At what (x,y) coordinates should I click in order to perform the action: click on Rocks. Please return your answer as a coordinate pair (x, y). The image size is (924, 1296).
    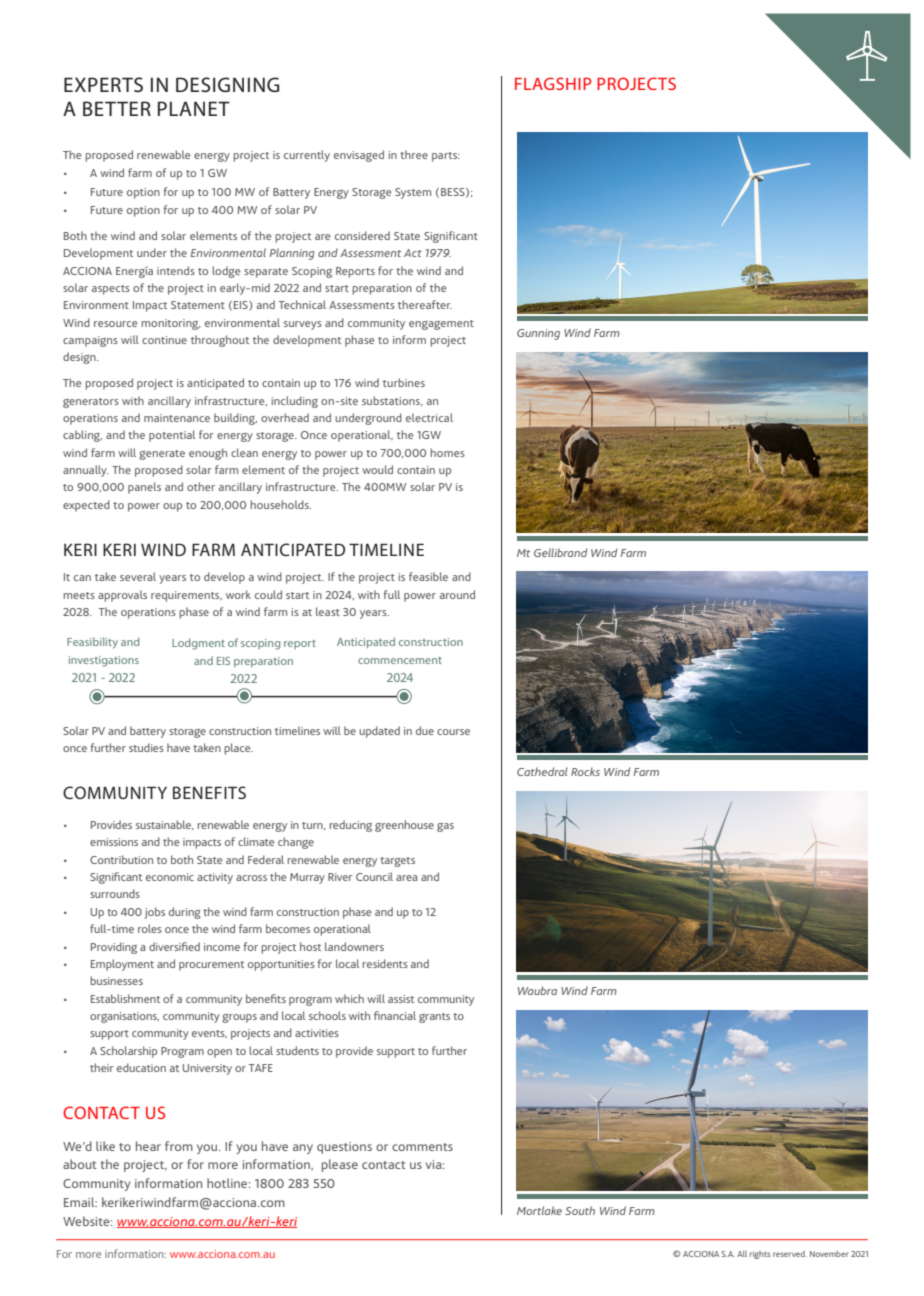
    Looking at the image, I should click on (585, 771).
